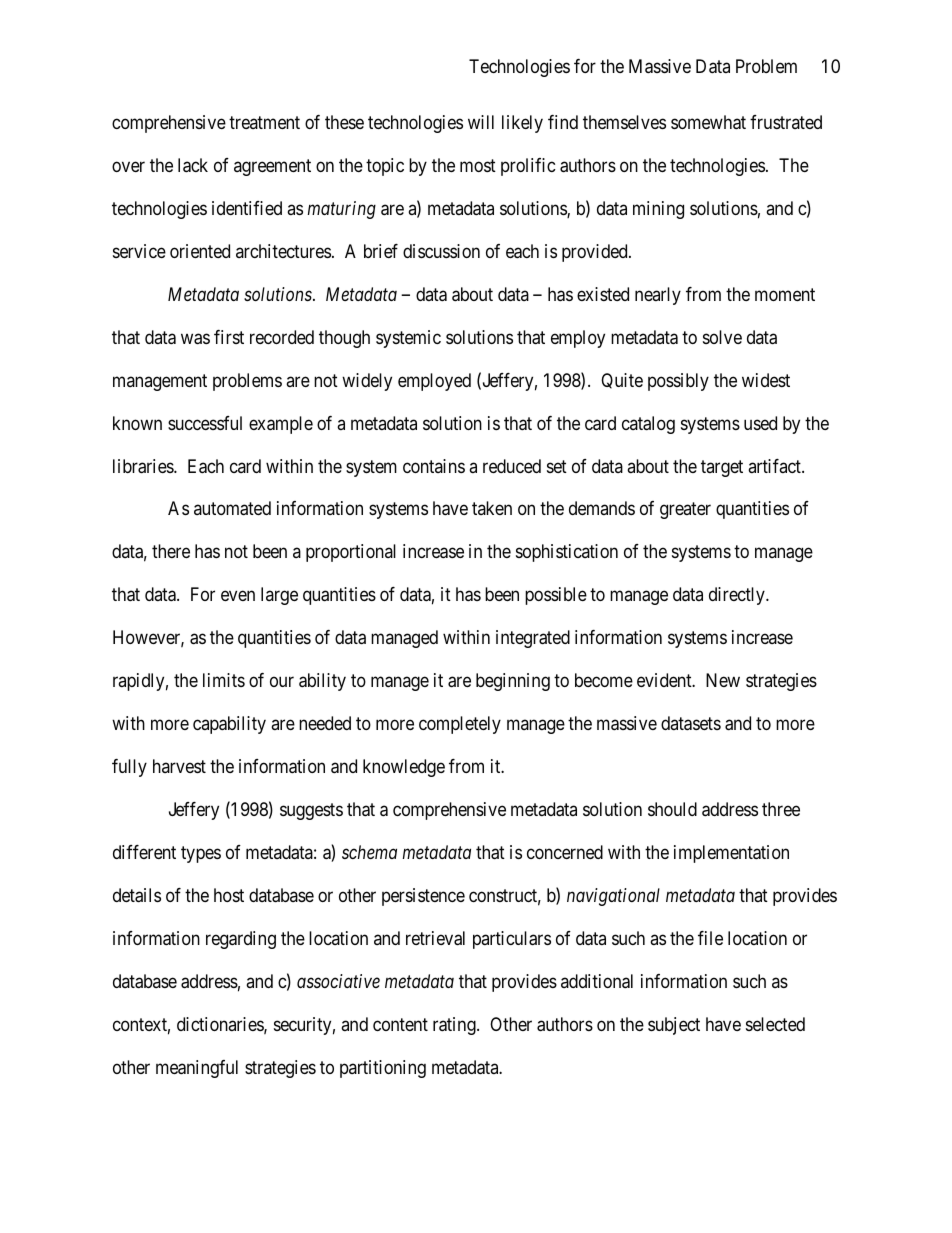 Image resolution: width=952 pixels, height=1233 pixels. Describe the element at coordinates (238, 596) in the image. I see `even` at that location.
